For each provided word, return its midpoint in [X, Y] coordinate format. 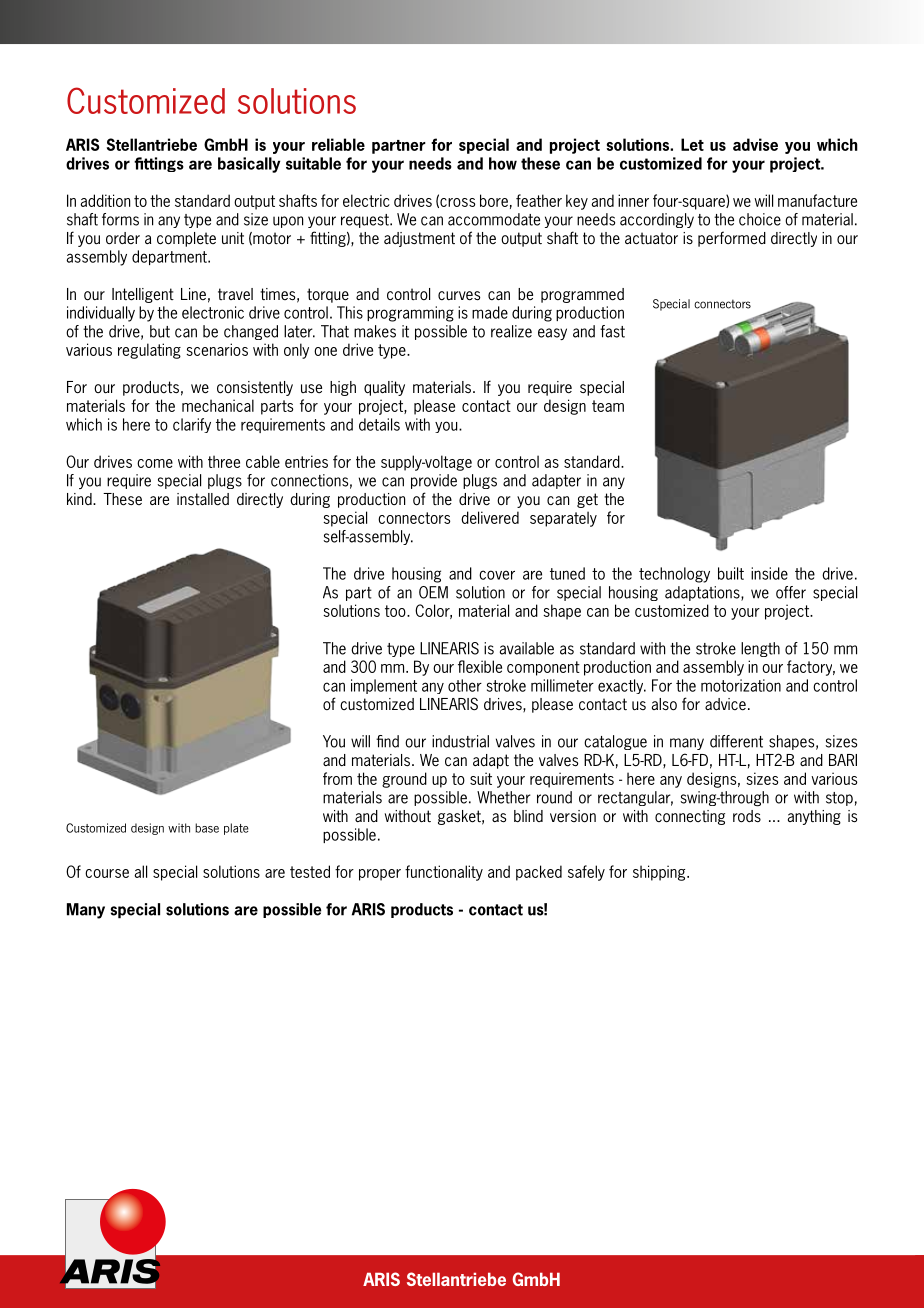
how [503, 163]
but [160, 331]
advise [755, 144]
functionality [444, 873]
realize [511, 331]
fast [612, 331]
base [207, 828]
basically [249, 165]
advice [725, 704]
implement [384, 686]
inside [769, 573]
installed [203, 499]
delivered [490, 517]
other [465, 685]
